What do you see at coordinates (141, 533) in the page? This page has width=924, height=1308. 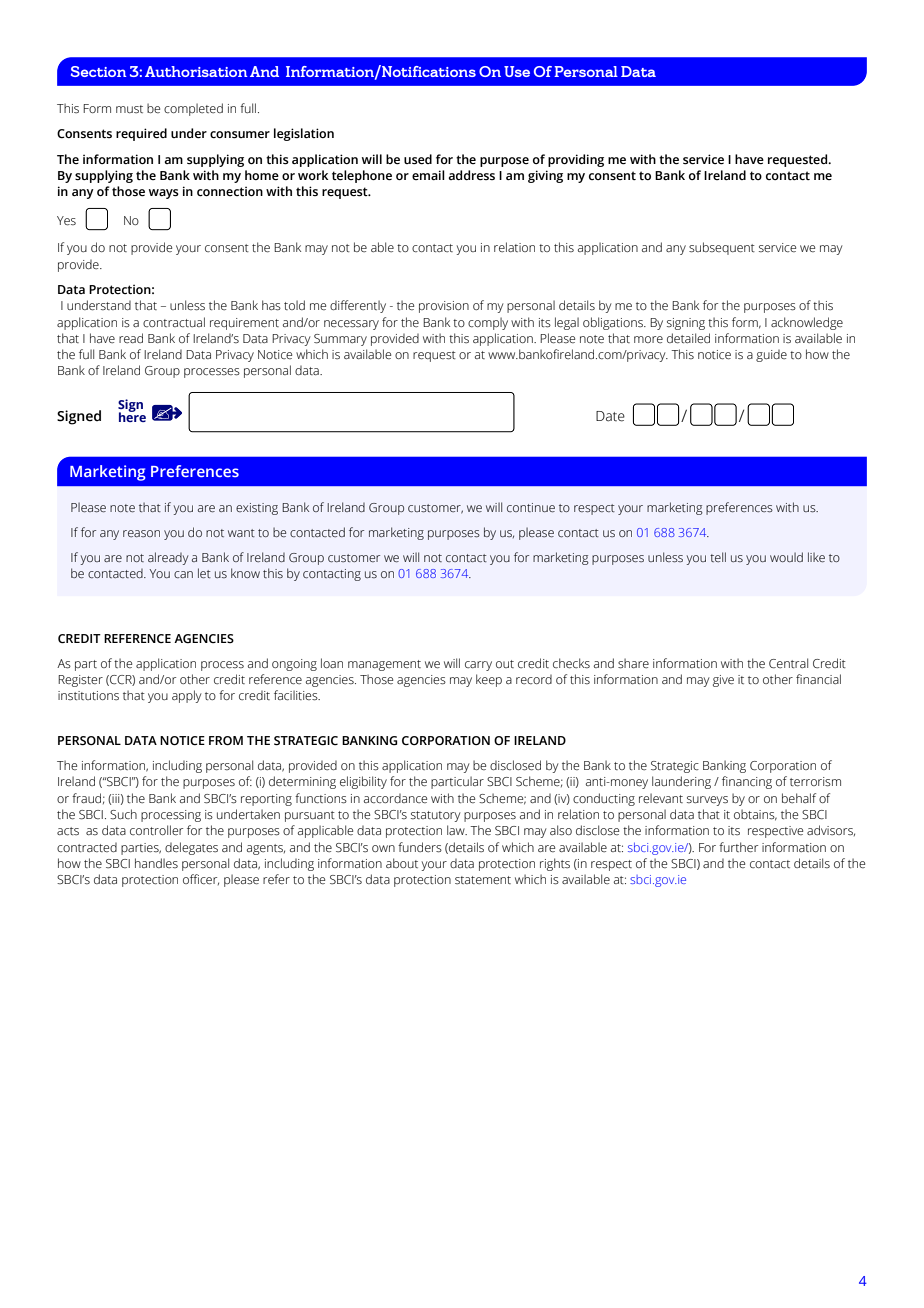 I see `reason` at bounding box center [141, 533].
